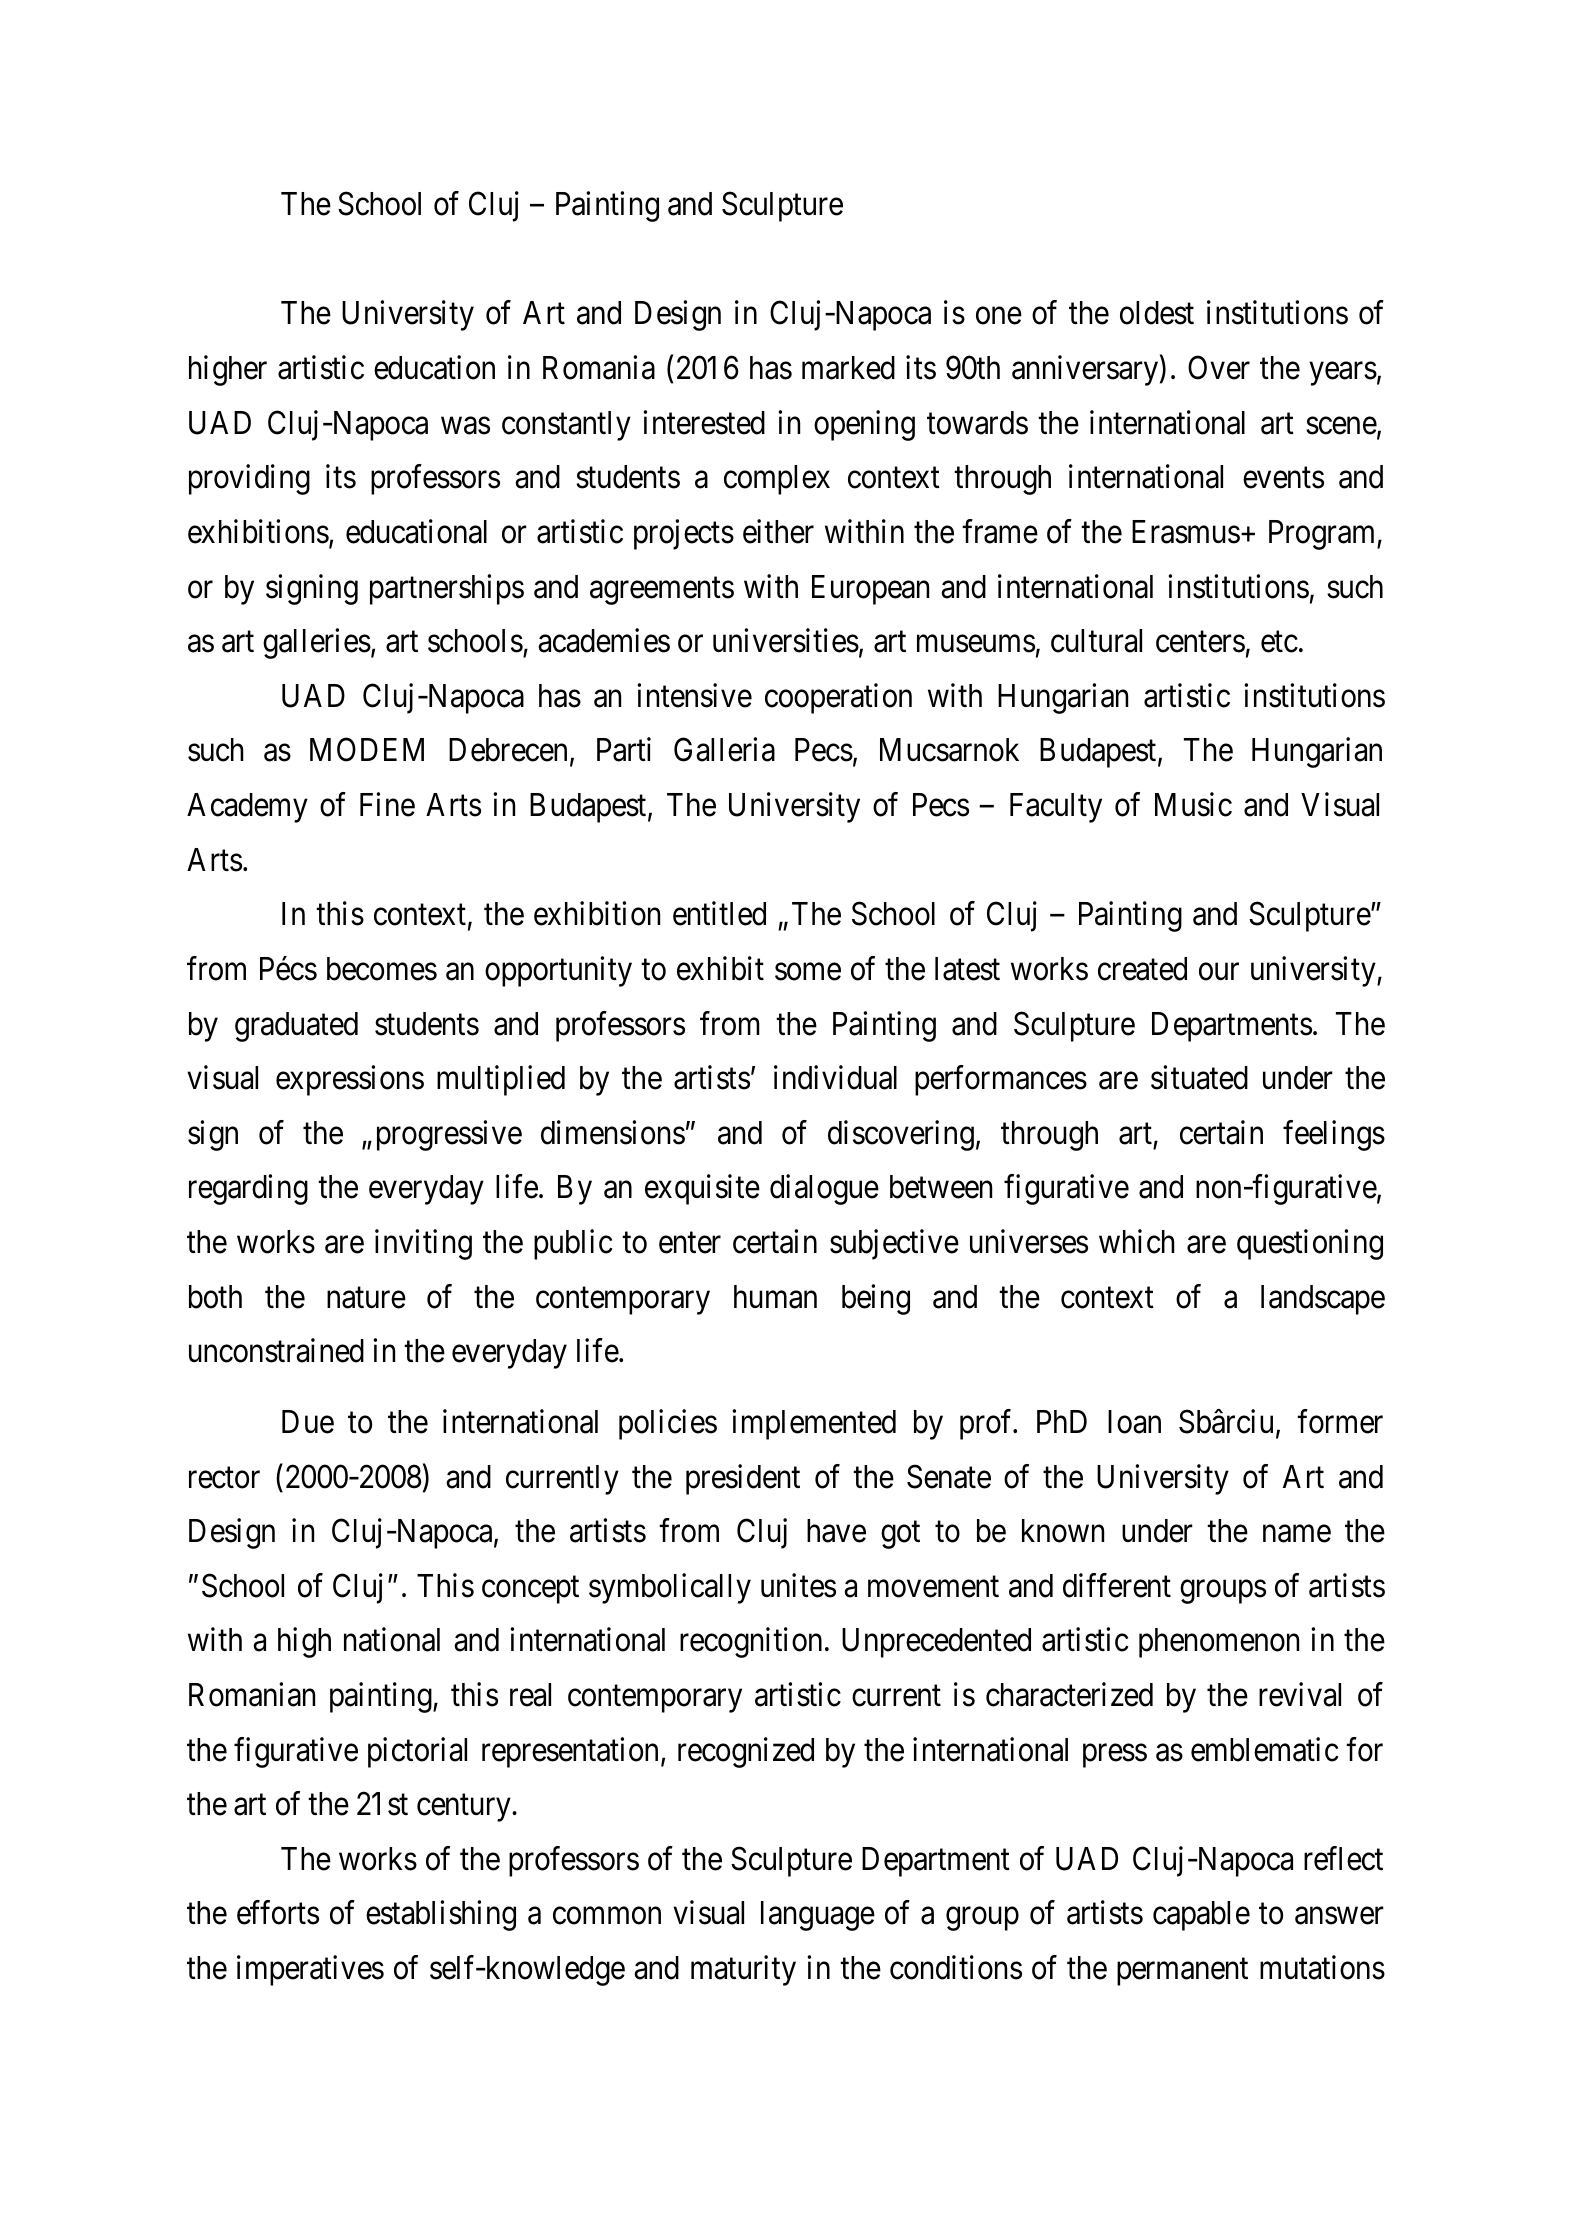 The height and width of the document is (2222, 1570). Describe the element at coordinates (249, 480) in the document. I see `providing` at that location.
